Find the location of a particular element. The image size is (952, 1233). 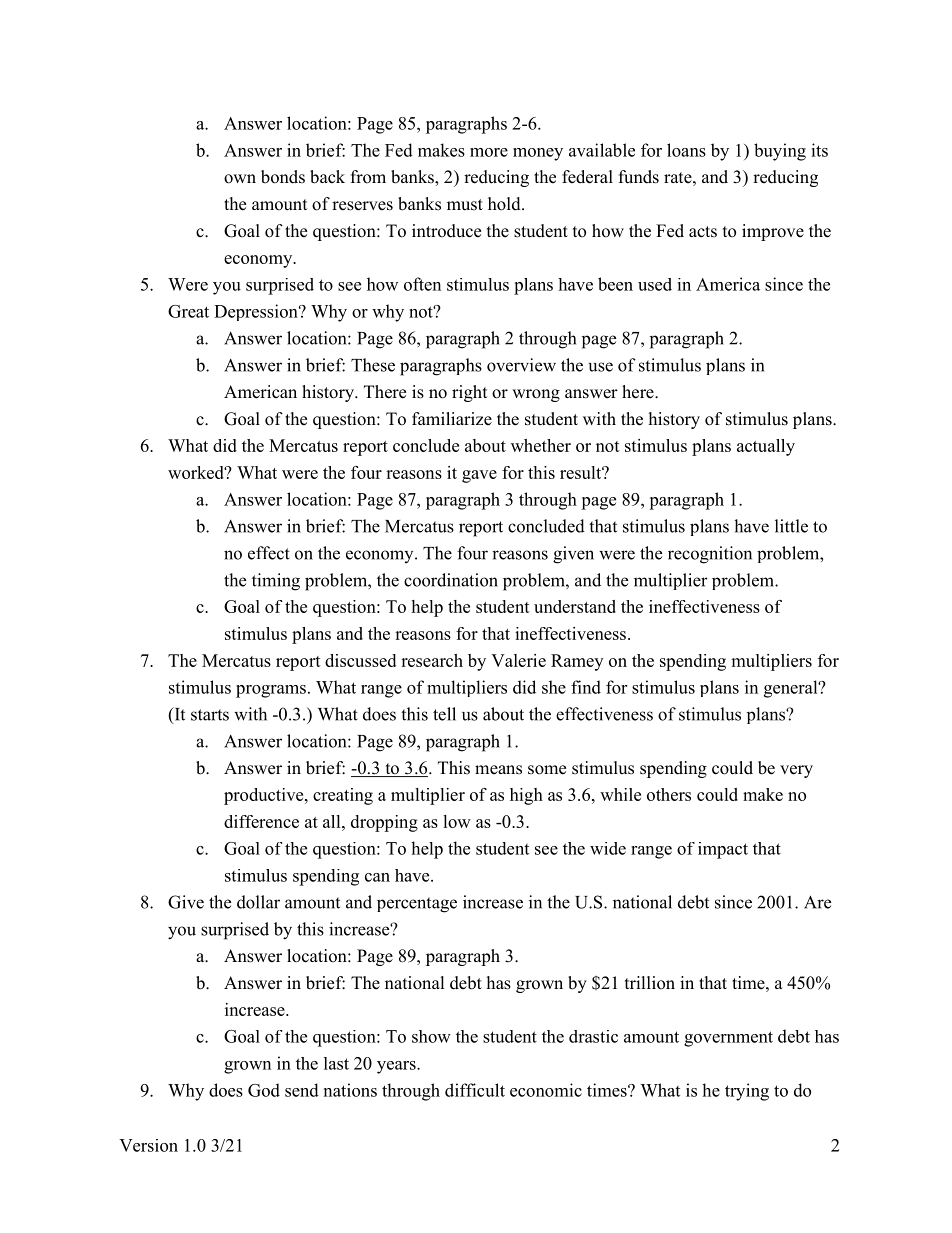

bonds is located at coordinates (283, 177).
